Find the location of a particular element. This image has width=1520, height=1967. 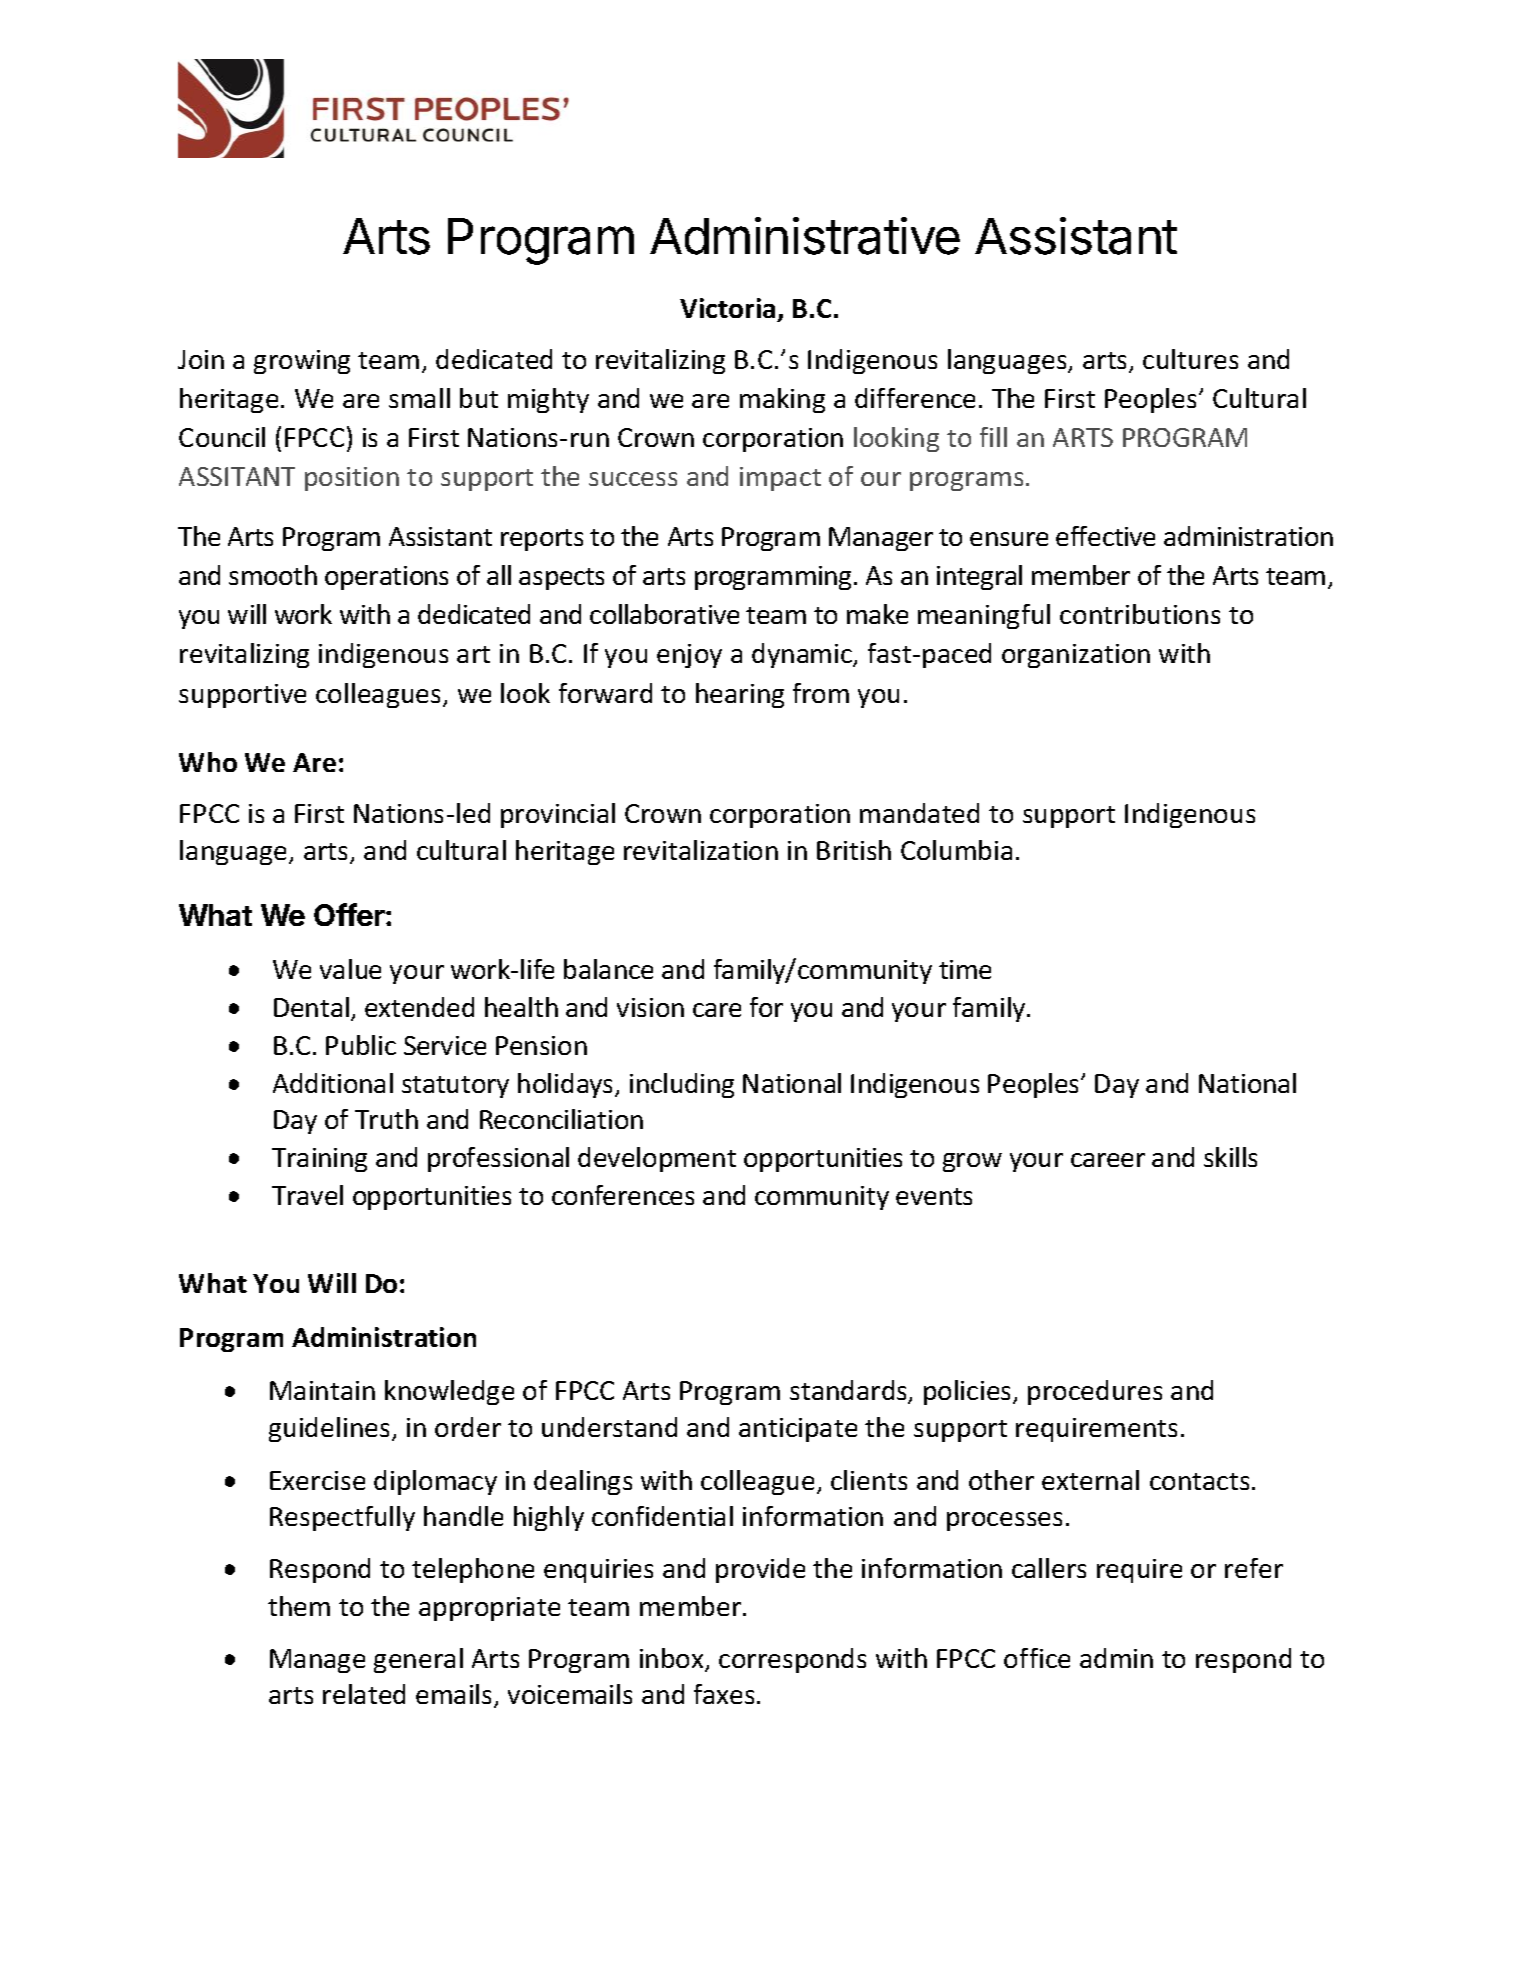

revitalization is located at coordinates (701, 850).
